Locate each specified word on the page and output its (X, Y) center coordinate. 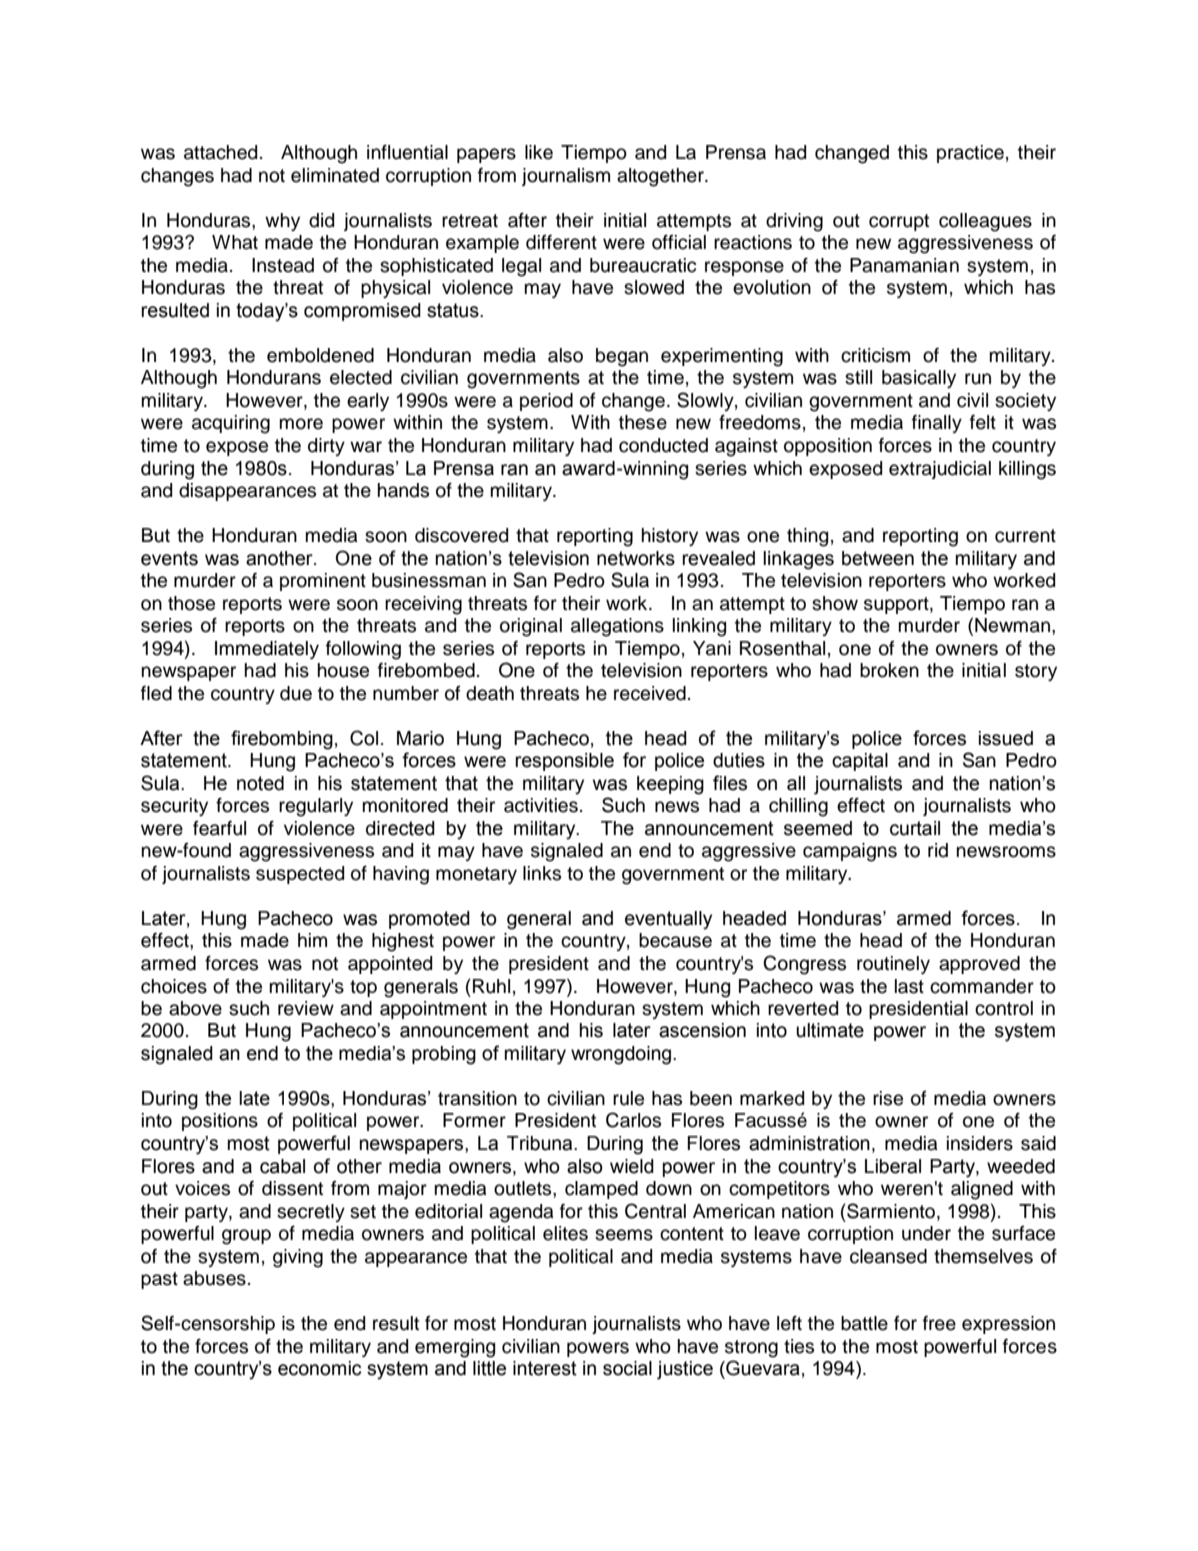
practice (970, 154)
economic (319, 1368)
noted (260, 783)
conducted (663, 445)
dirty (326, 447)
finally (937, 424)
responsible (564, 762)
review (306, 1008)
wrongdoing (622, 1055)
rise (888, 1098)
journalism (566, 177)
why (282, 222)
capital (860, 762)
